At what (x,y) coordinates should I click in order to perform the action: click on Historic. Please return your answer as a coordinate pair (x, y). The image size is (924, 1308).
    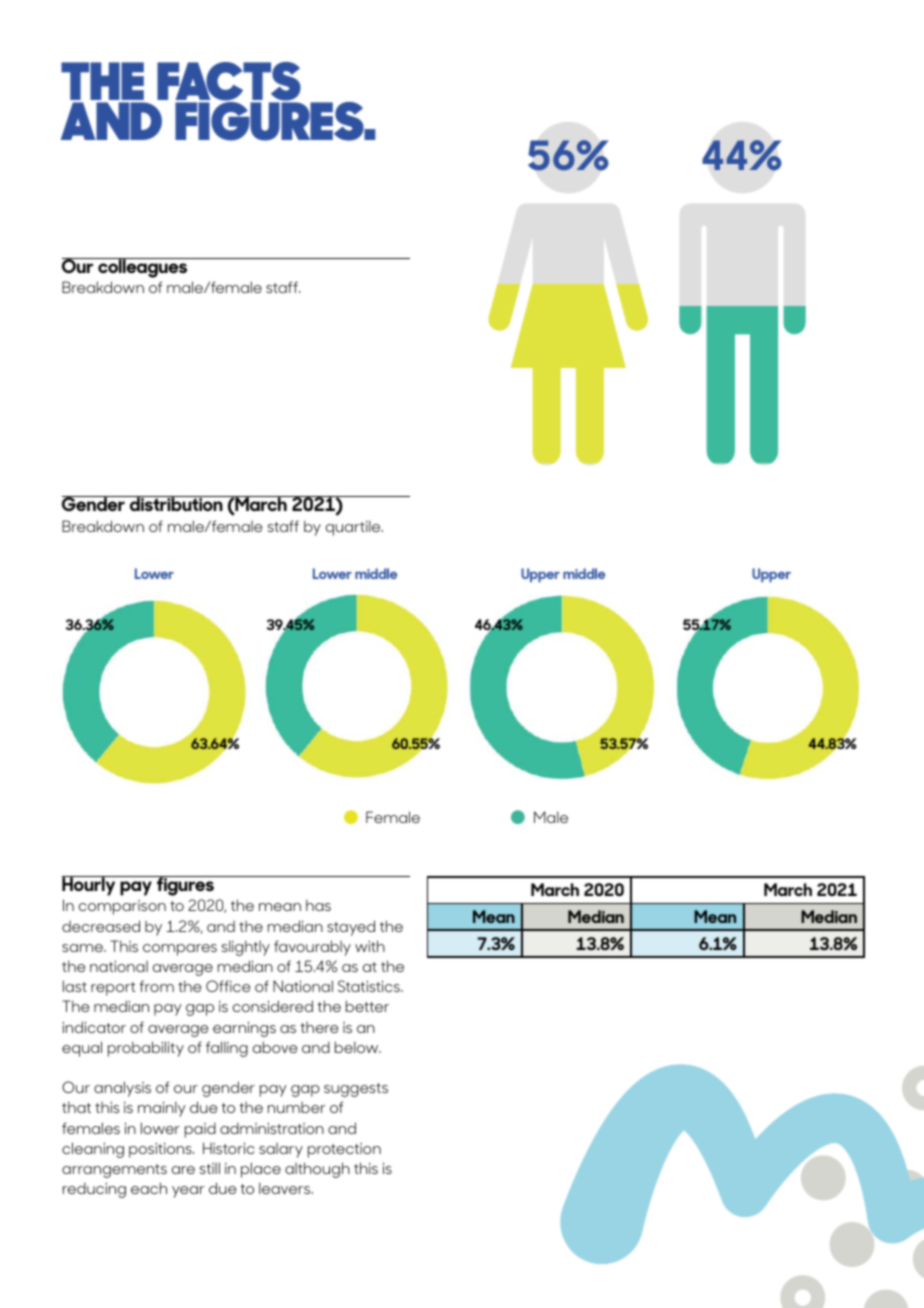
    Looking at the image, I should click on (229, 1148).
